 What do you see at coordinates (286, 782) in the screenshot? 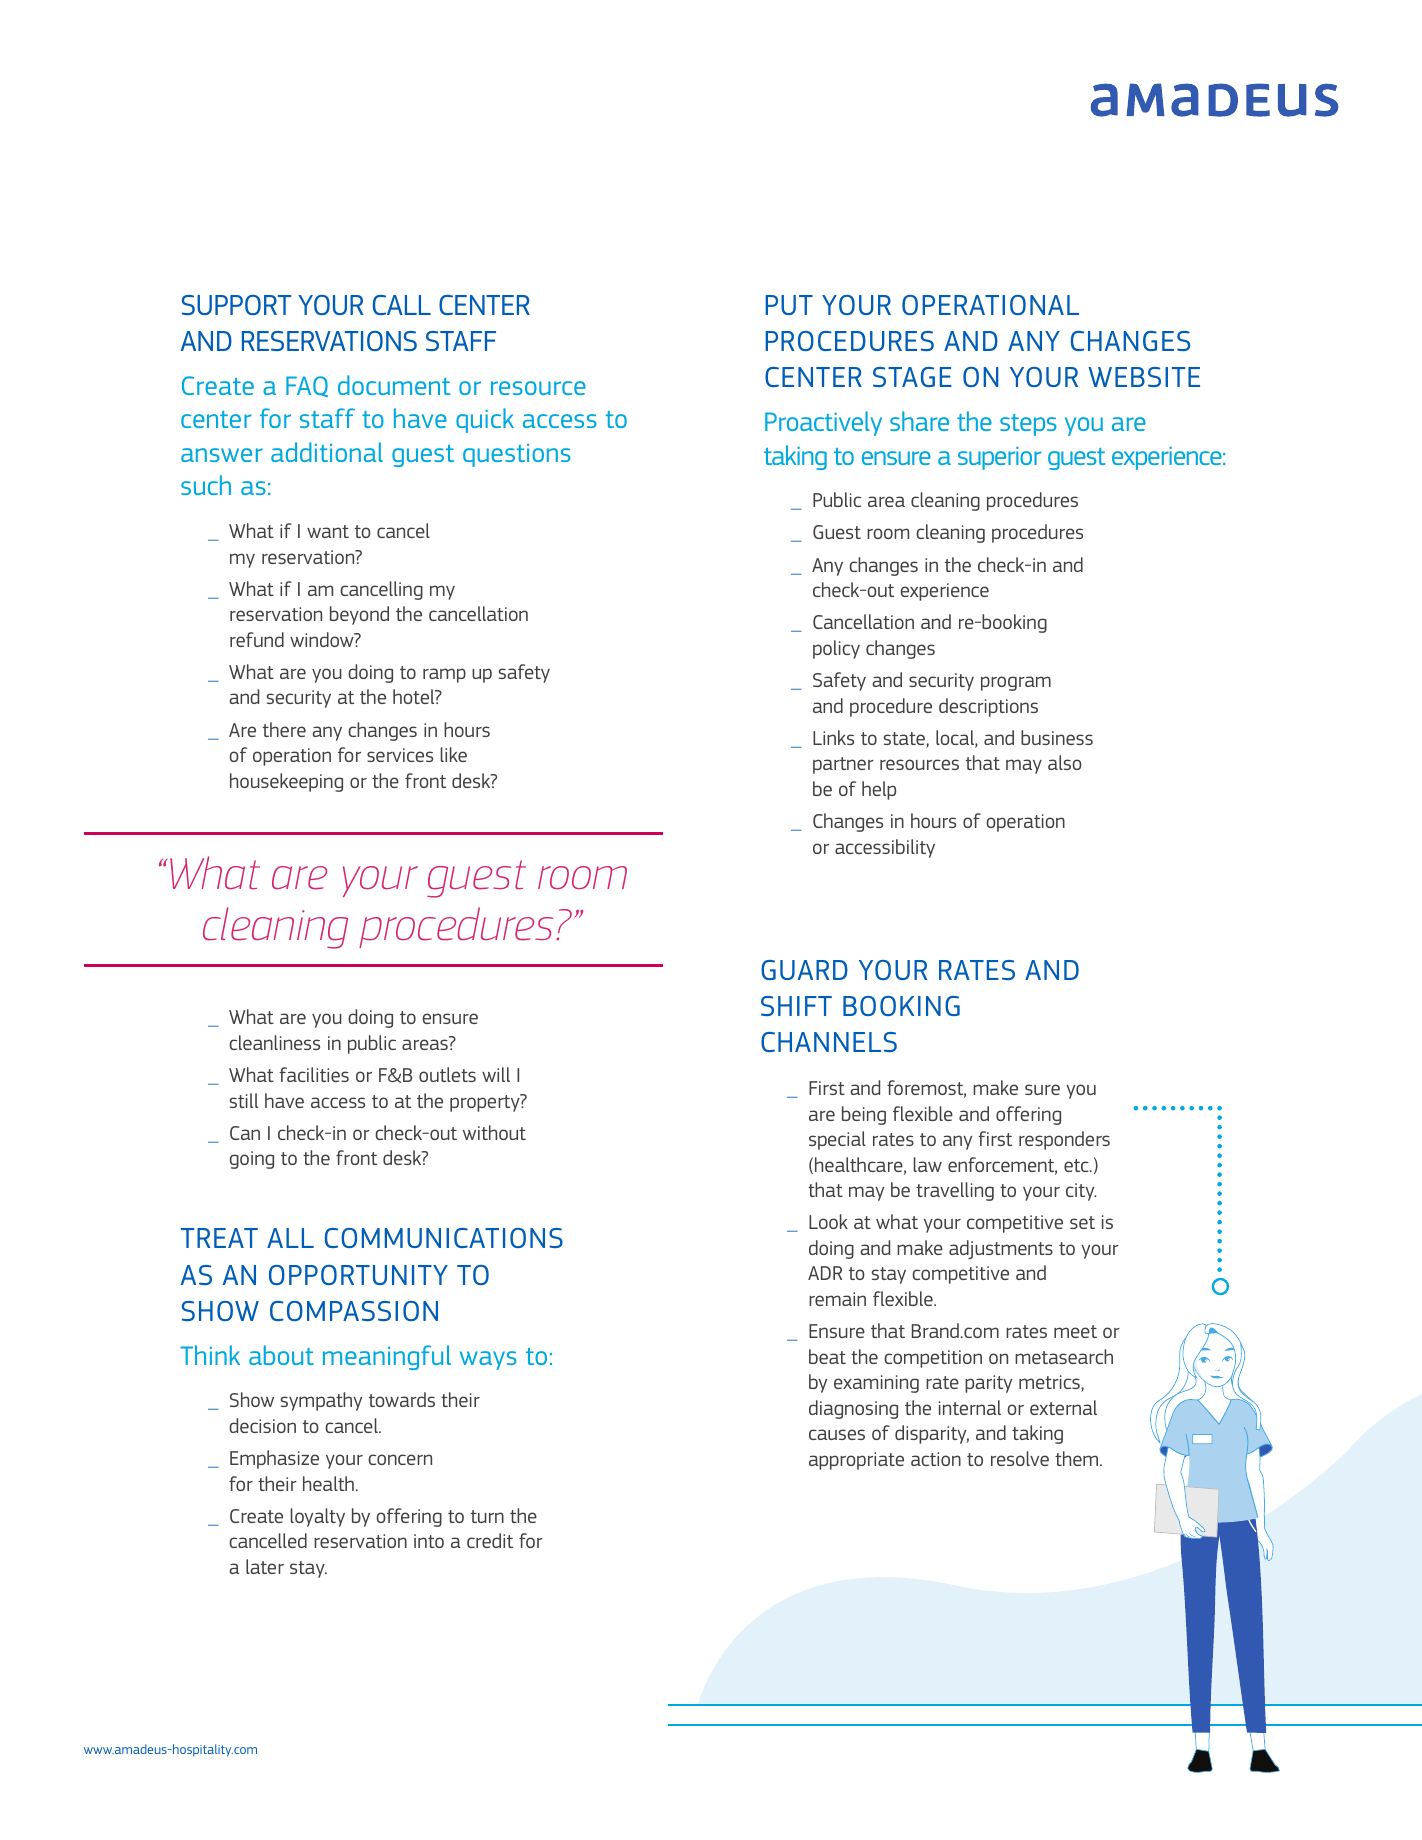
I see `housekeeping` at bounding box center [286, 782].
